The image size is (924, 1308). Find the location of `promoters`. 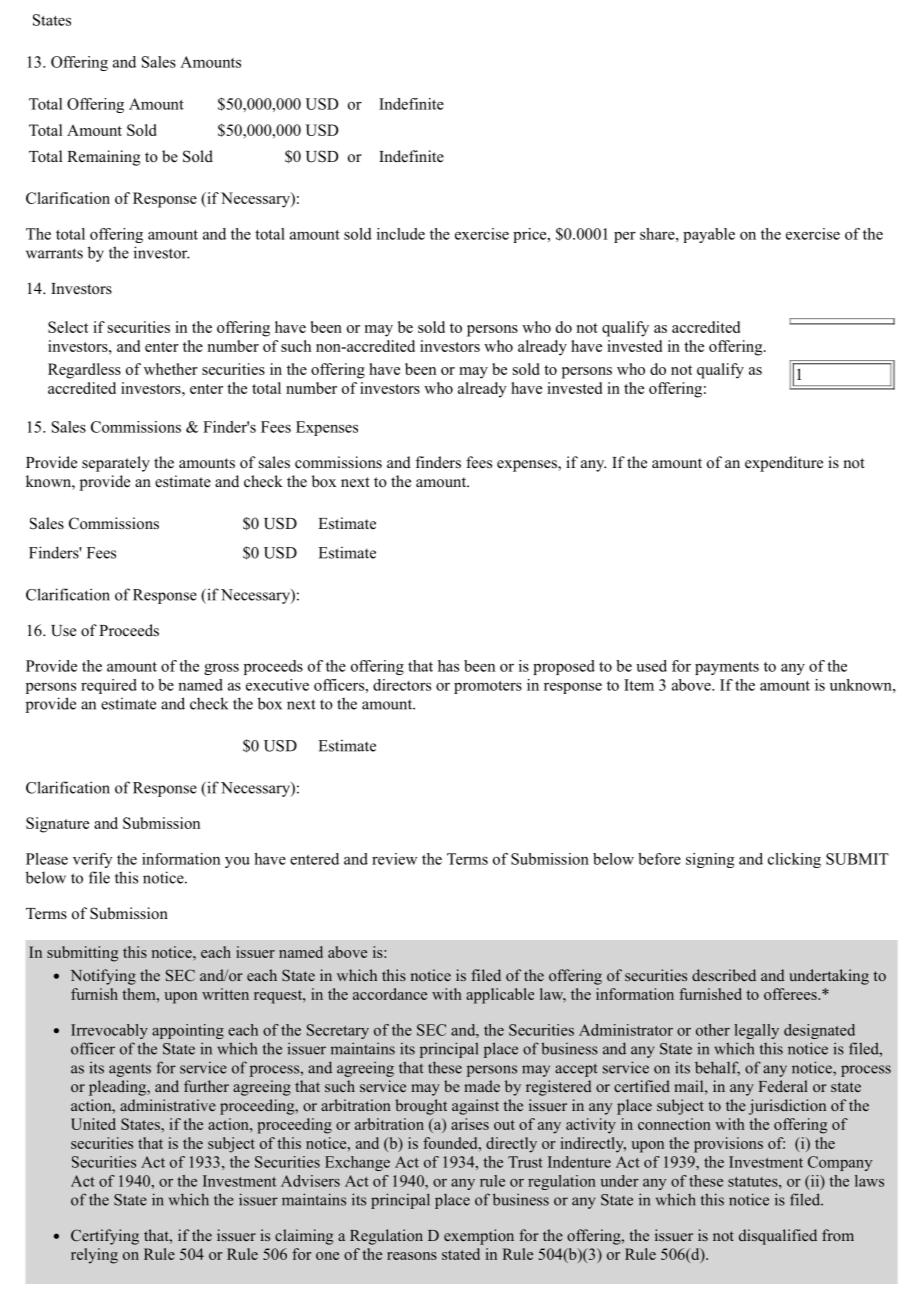

promoters is located at coordinates (488, 687).
